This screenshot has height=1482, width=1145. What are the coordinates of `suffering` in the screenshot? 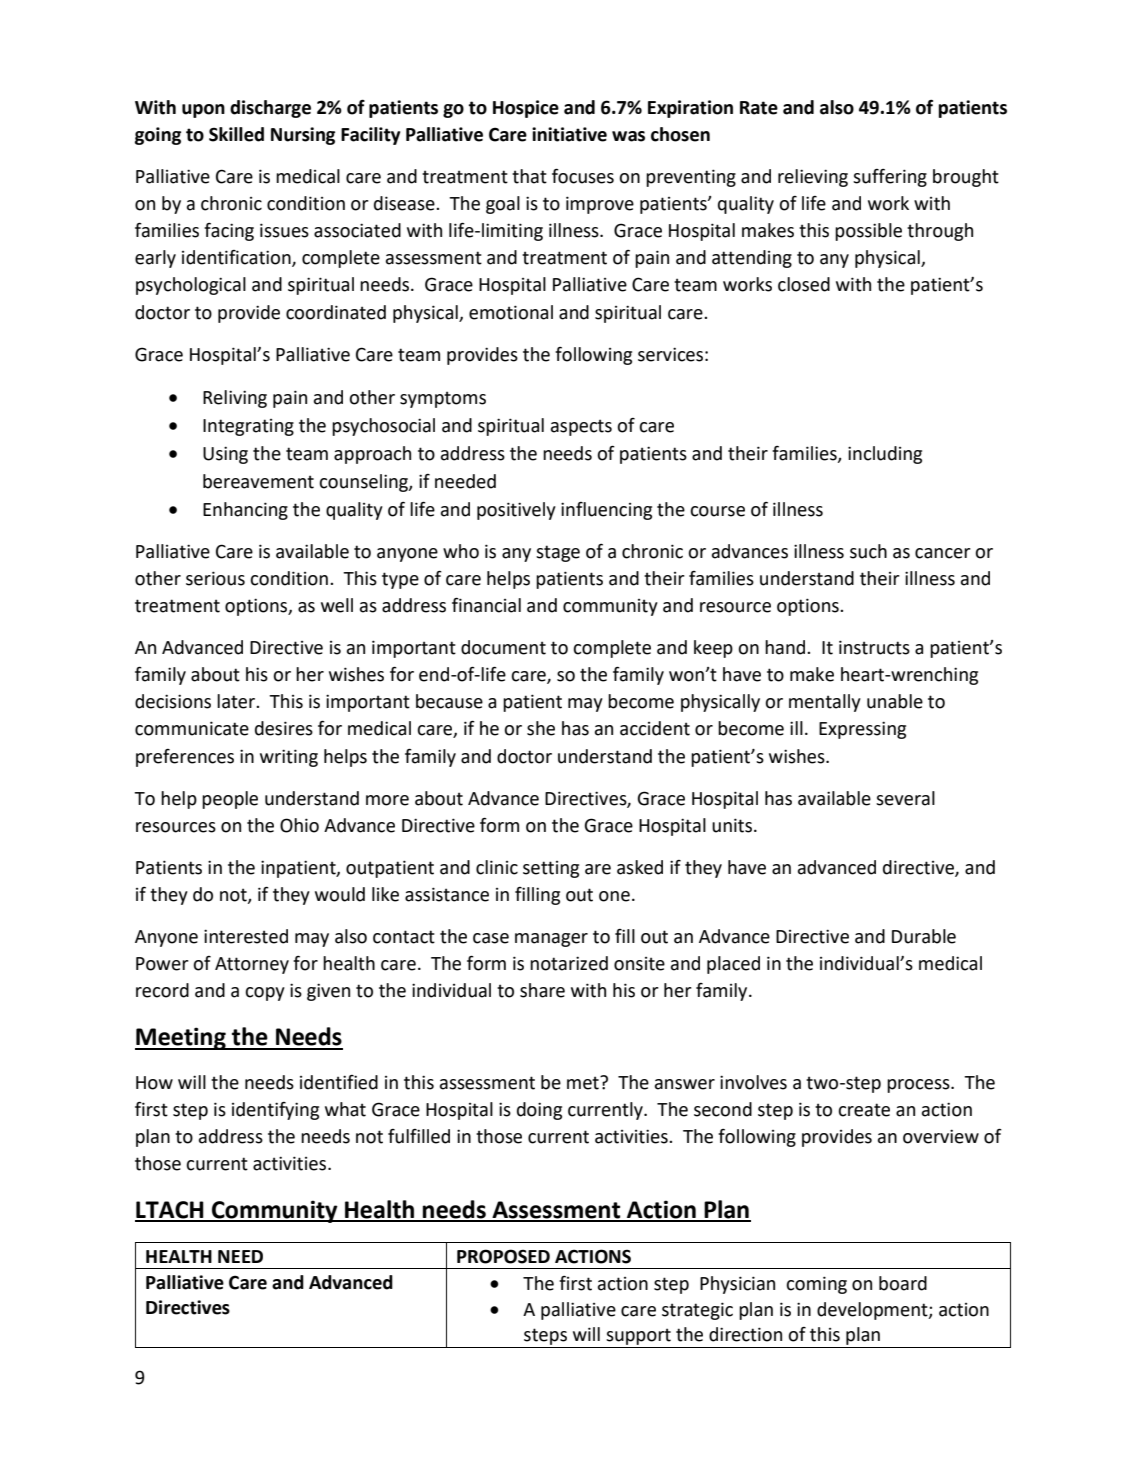 It's located at (890, 178).
